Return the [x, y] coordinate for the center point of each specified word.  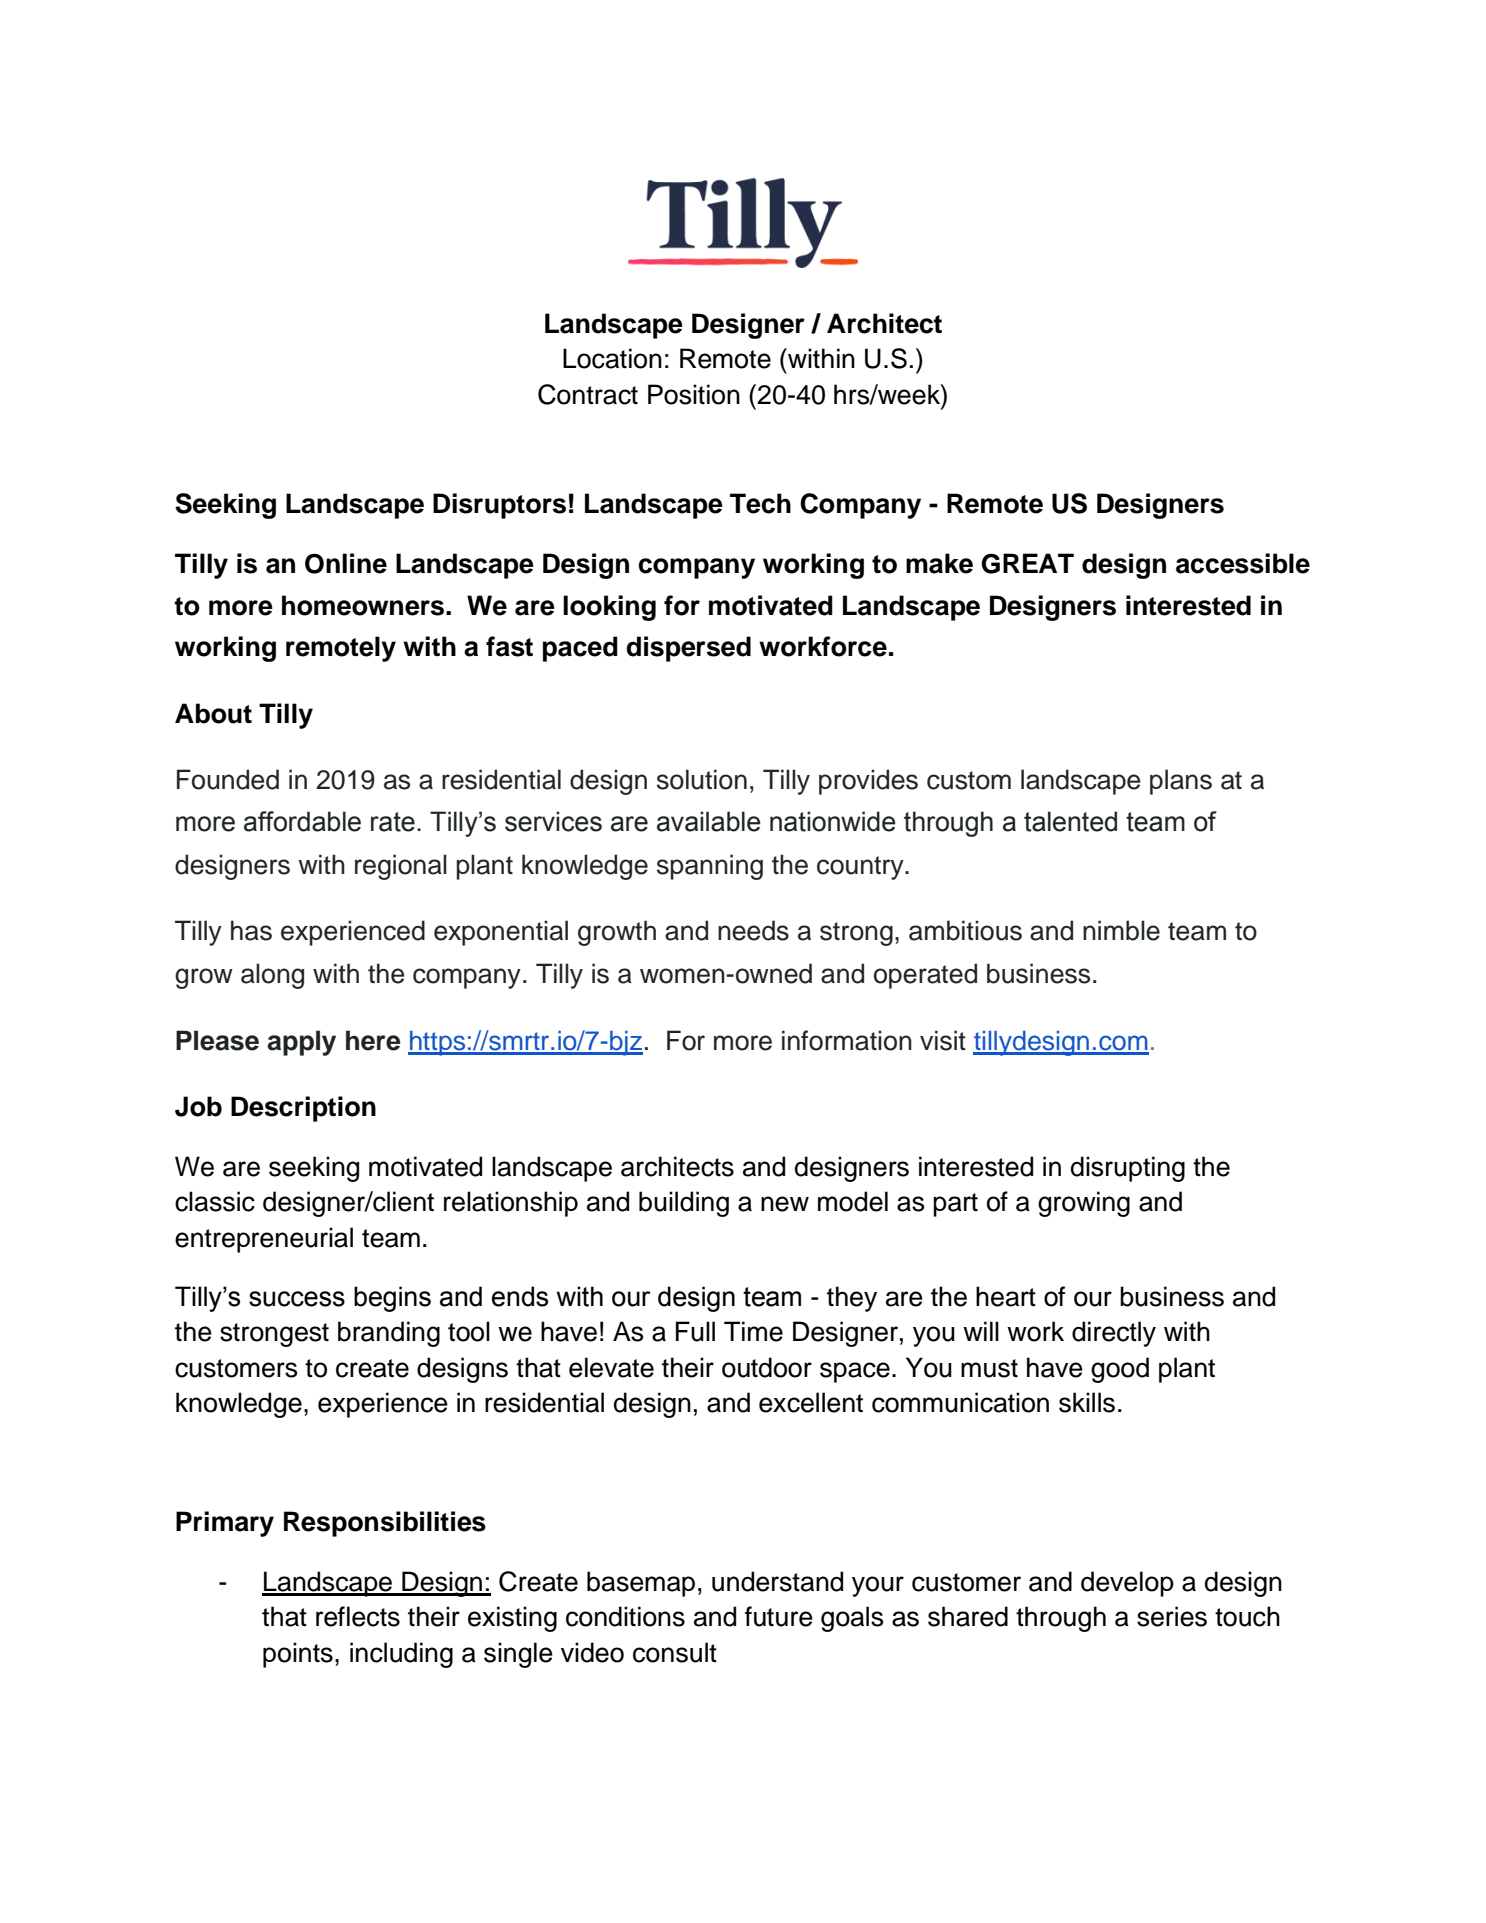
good [1120, 1370]
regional [401, 867]
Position [694, 394]
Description [303, 1109]
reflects [358, 1616]
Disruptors [499, 506]
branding [389, 1334]
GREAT [1027, 563]
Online [346, 563]
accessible [1243, 563]
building [684, 1204]
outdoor [767, 1367]
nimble [1121, 930]
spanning [710, 867]
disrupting [1128, 1169]
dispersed [689, 649]
